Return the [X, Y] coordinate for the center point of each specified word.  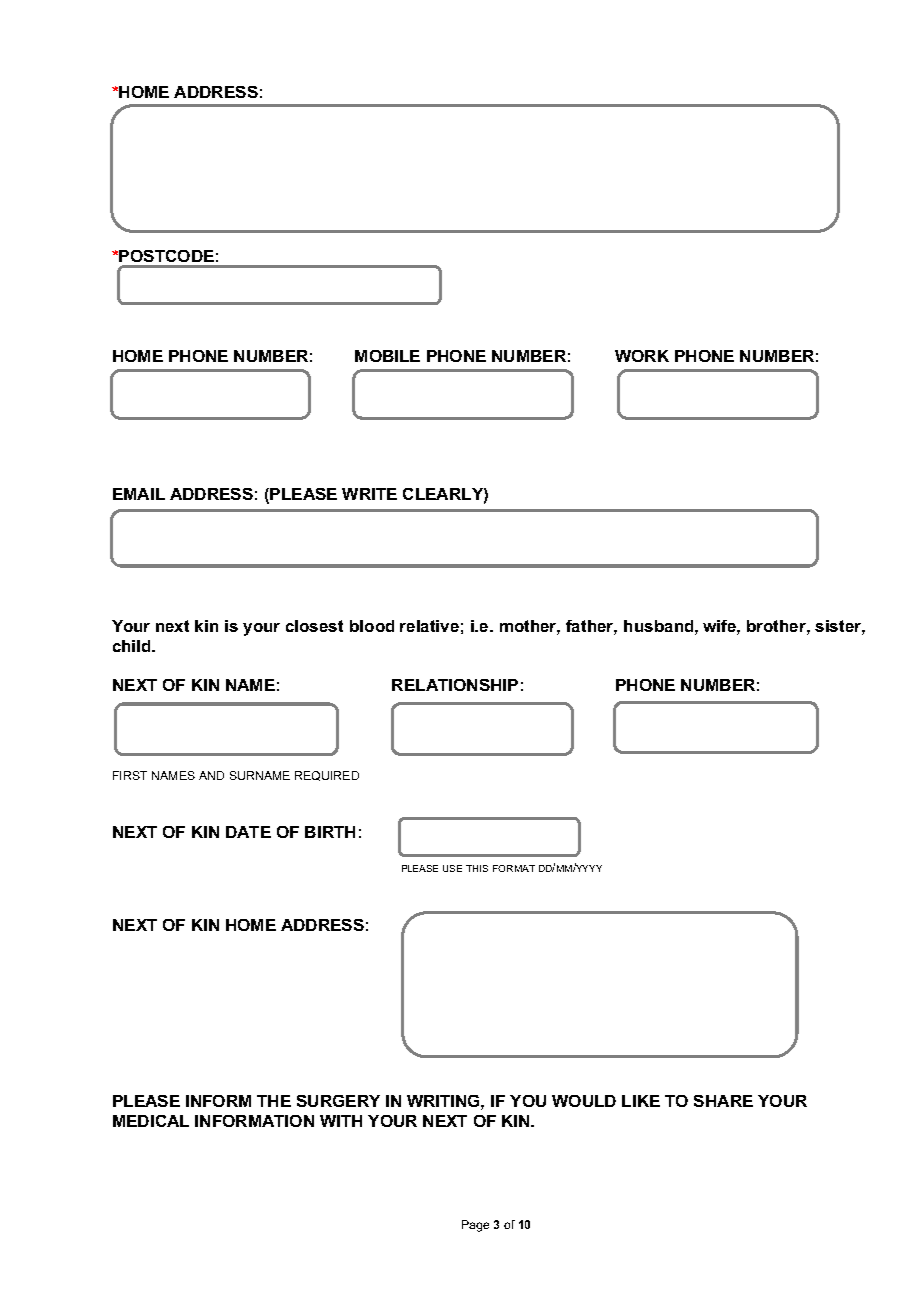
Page [475, 1226]
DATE [248, 832]
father [591, 627]
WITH [341, 1121]
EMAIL [139, 494]
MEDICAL [151, 1121]
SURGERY [338, 1101]
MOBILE [387, 356]
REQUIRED [327, 776]
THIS [477, 868]
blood [372, 626]
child [133, 646]
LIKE [641, 1101]
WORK [642, 356]
